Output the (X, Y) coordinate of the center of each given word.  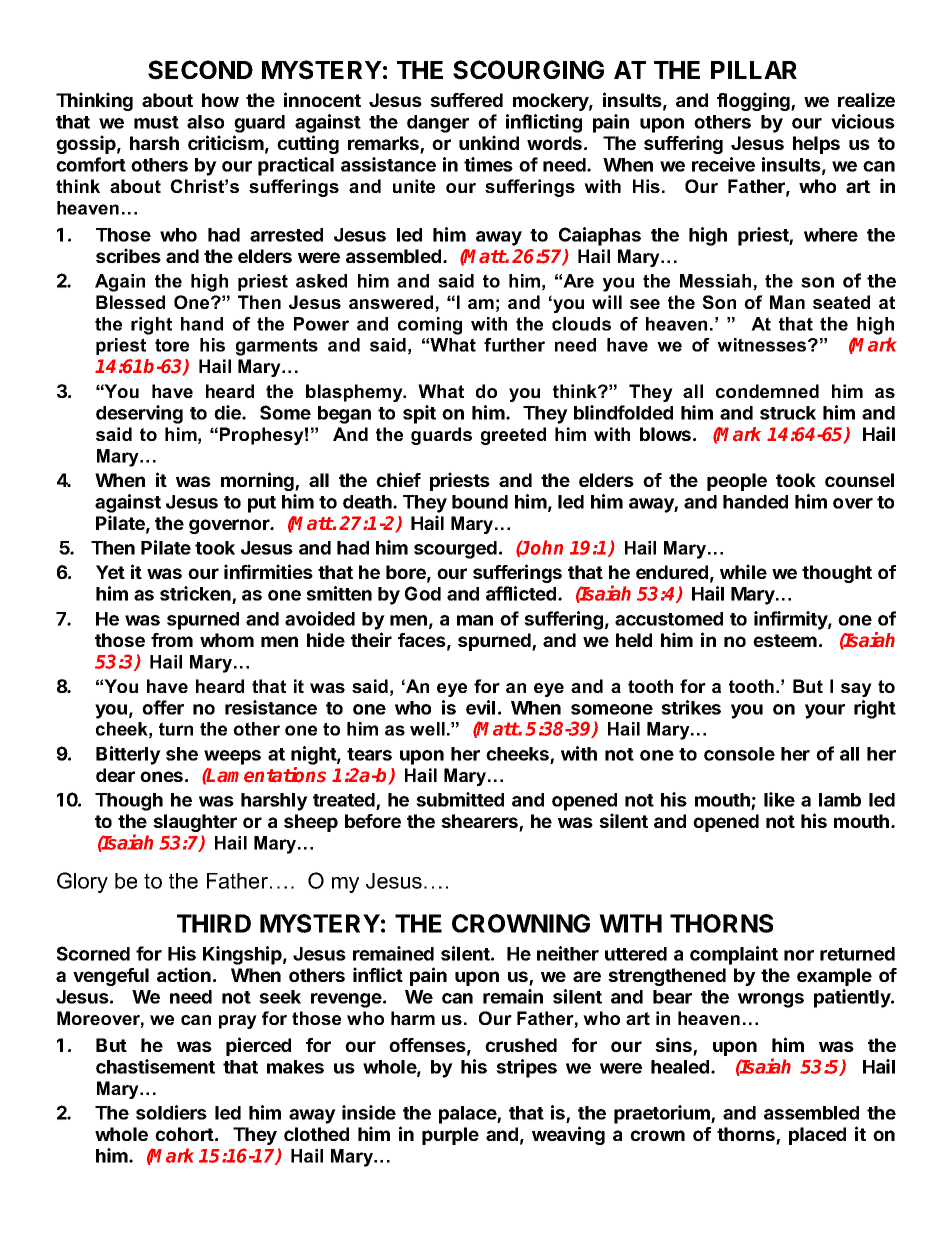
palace (468, 1115)
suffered (466, 100)
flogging (754, 101)
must (156, 122)
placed (817, 1136)
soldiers (171, 1112)
